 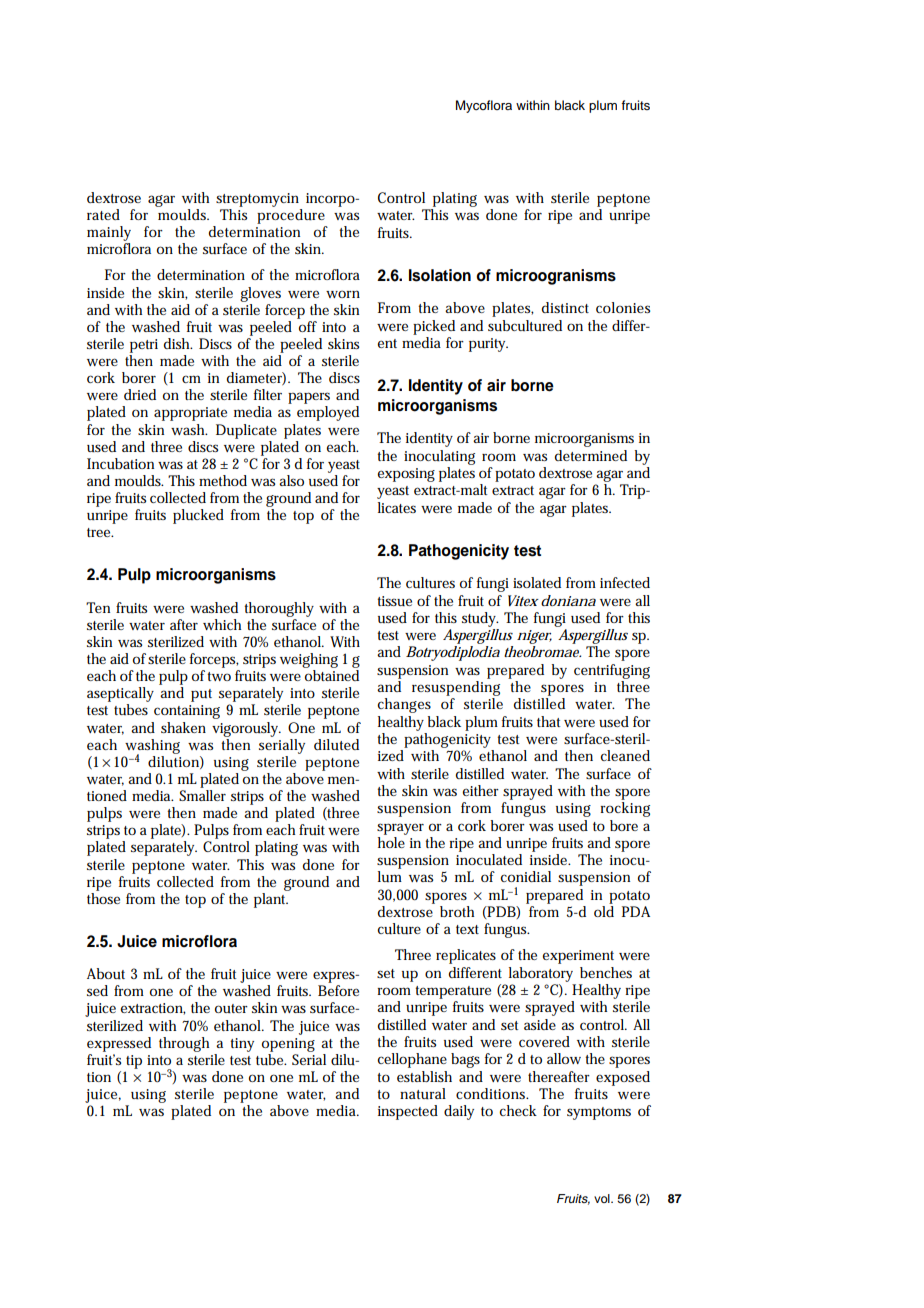 What do you see at coordinates (109, 235) in the screenshot?
I see `mainly` at bounding box center [109, 235].
